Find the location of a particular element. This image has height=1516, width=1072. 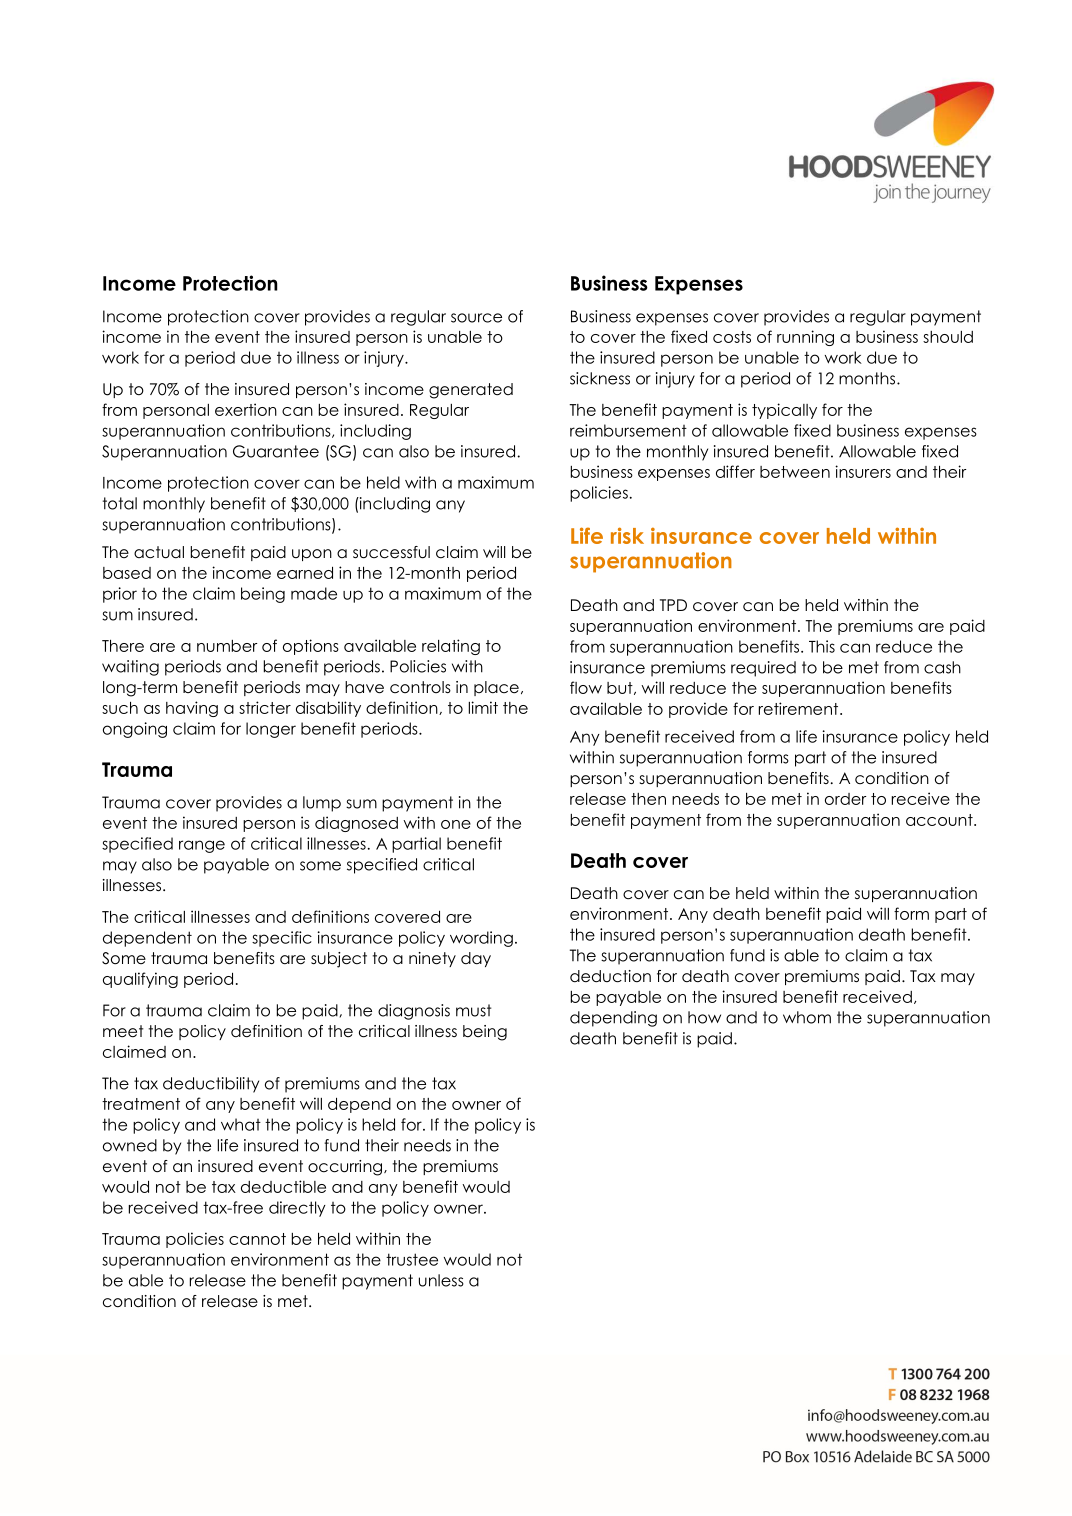

one is located at coordinates (456, 824).
